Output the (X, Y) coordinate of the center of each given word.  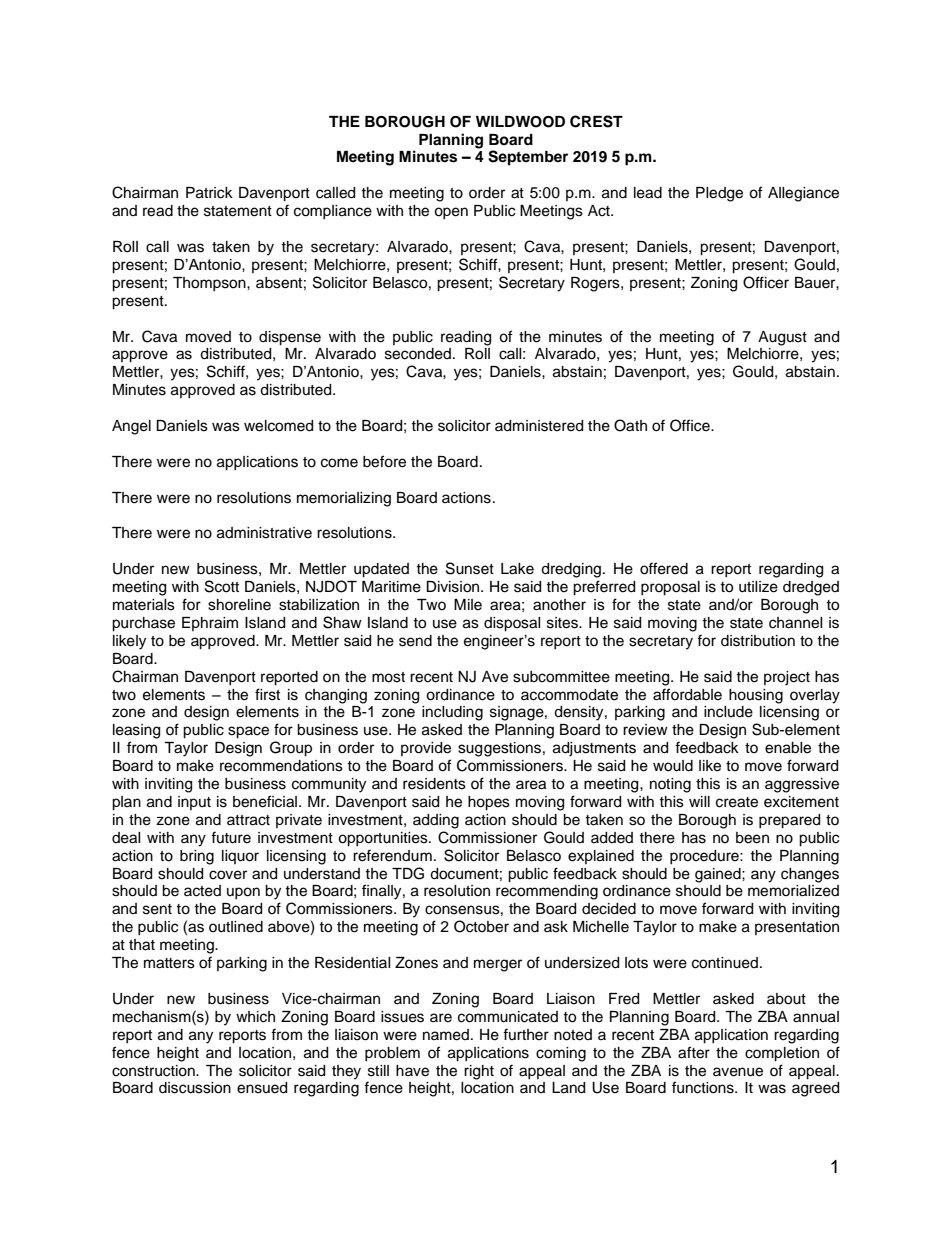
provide (426, 749)
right (479, 1072)
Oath (630, 425)
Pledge (719, 194)
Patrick (209, 193)
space (248, 732)
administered (539, 426)
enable (788, 748)
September (528, 158)
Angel (131, 427)
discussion (195, 1088)
